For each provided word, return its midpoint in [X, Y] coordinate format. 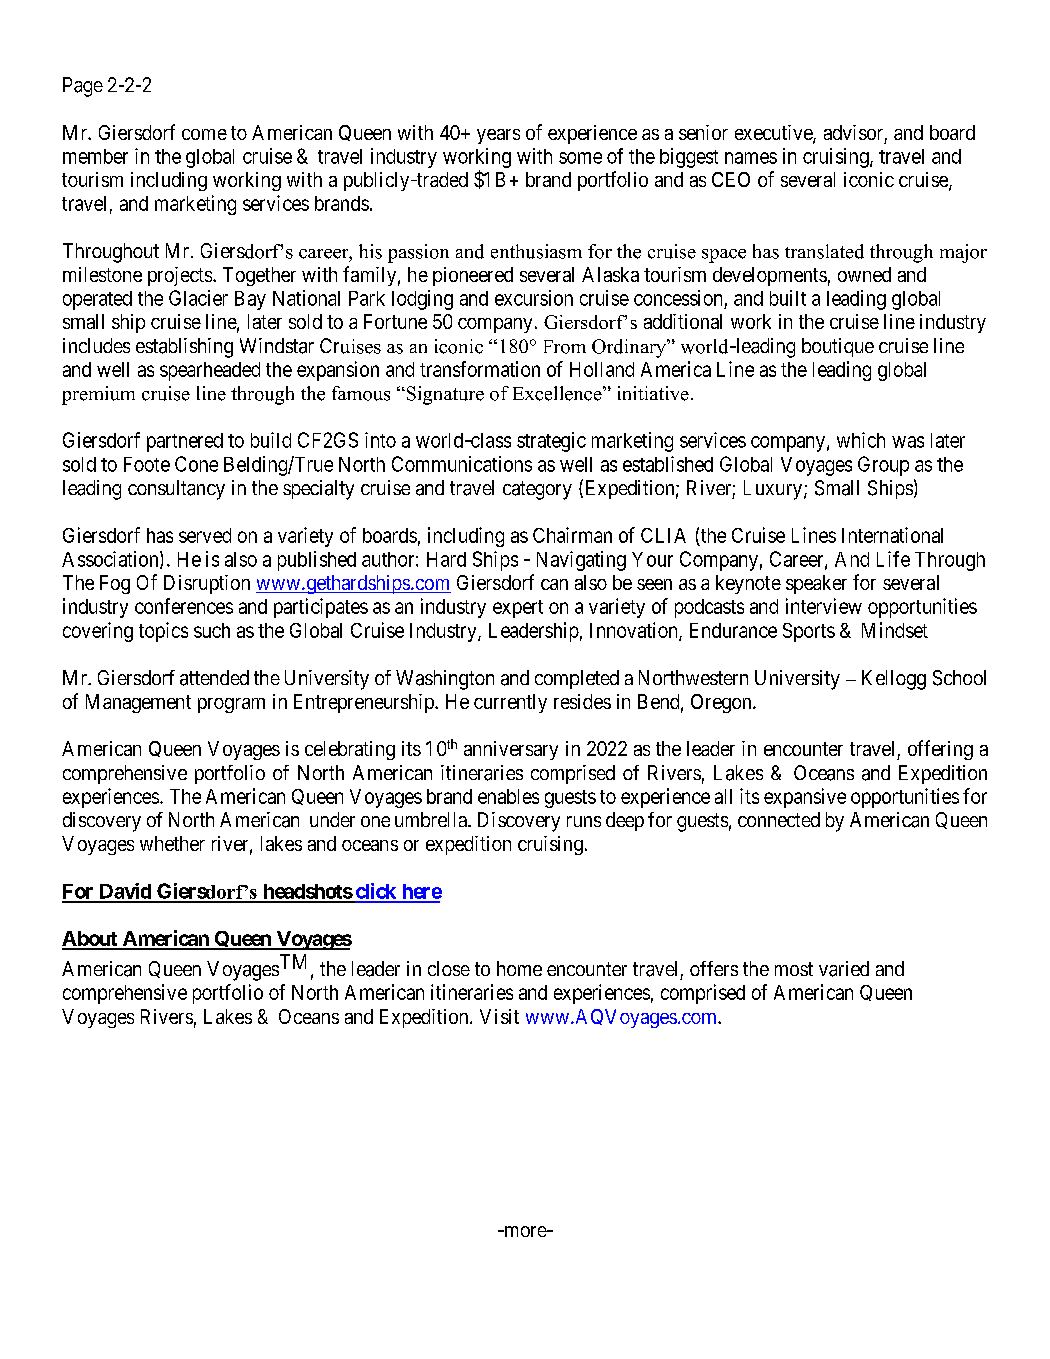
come [204, 134]
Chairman [572, 535]
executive [774, 134]
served [205, 535]
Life [893, 559]
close [449, 968]
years [498, 136]
